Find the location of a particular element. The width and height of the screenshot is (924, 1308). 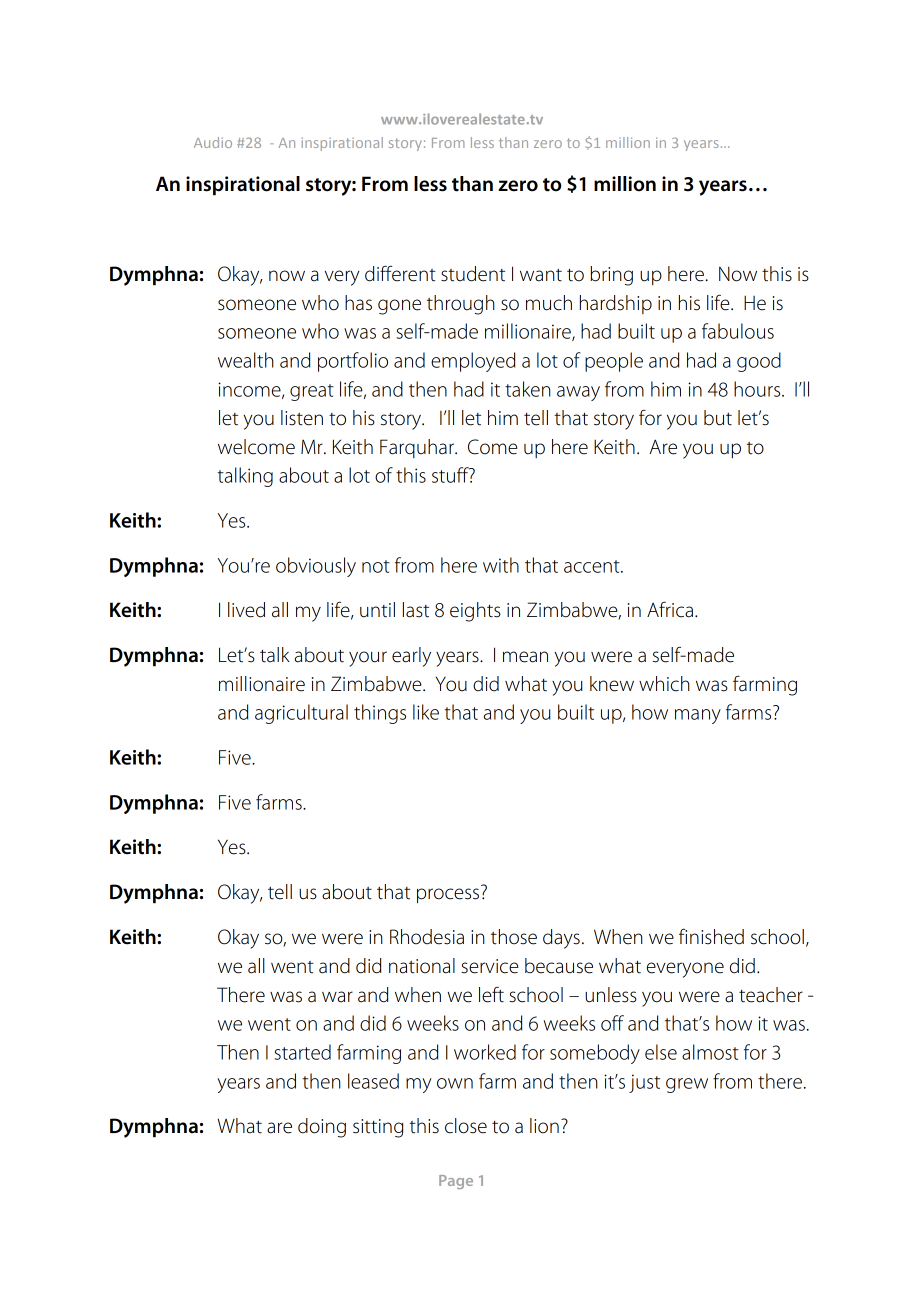

Audio is located at coordinates (213, 142).
